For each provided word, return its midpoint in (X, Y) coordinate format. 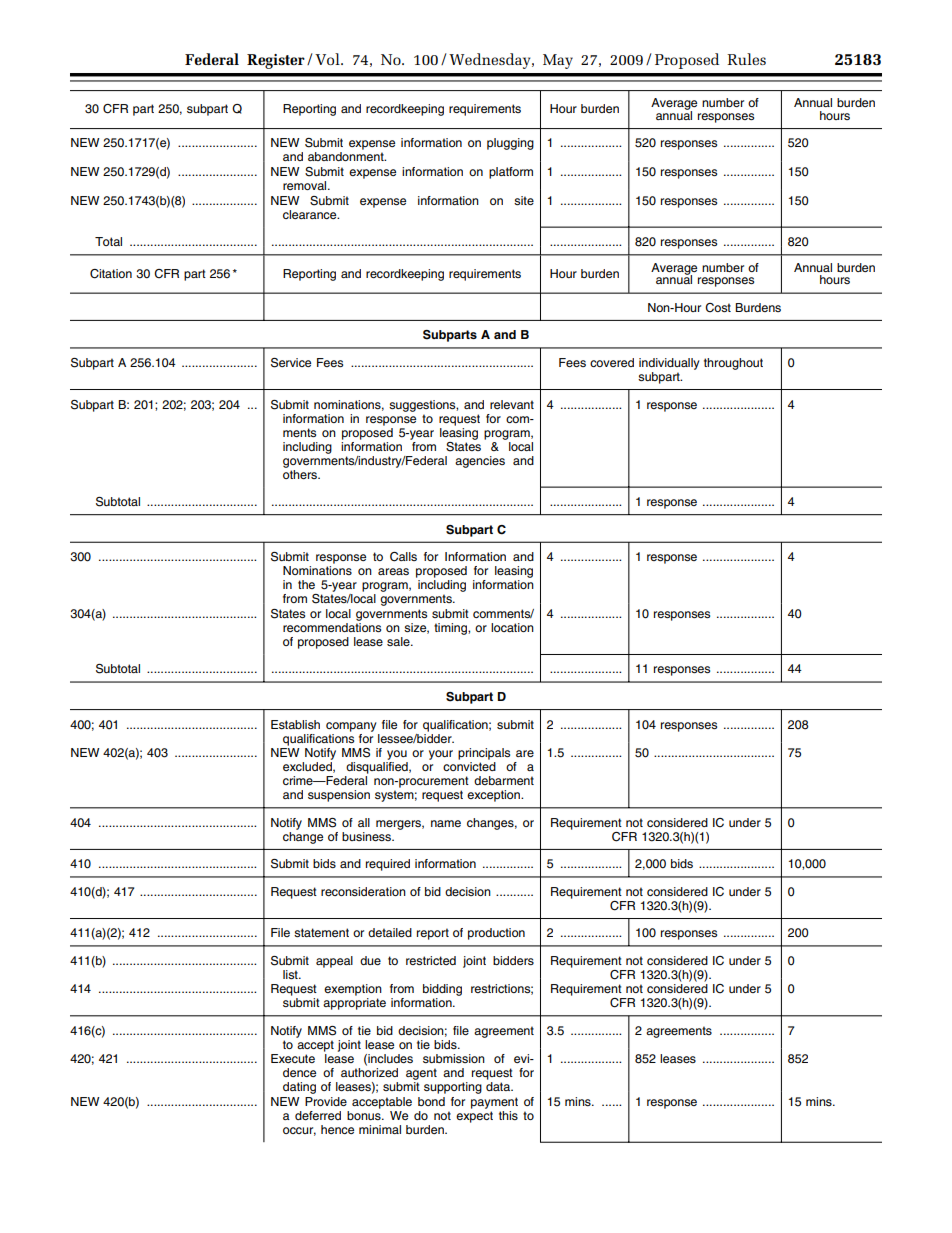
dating (299, 1088)
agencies (480, 462)
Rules (746, 59)
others (301, 473)
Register (276, 61)
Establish (295, 724)
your (441, 755)
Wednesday (491, 61)
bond (431, 1101)
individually (669, 364)
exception (494, 796)
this (508, 1115)
